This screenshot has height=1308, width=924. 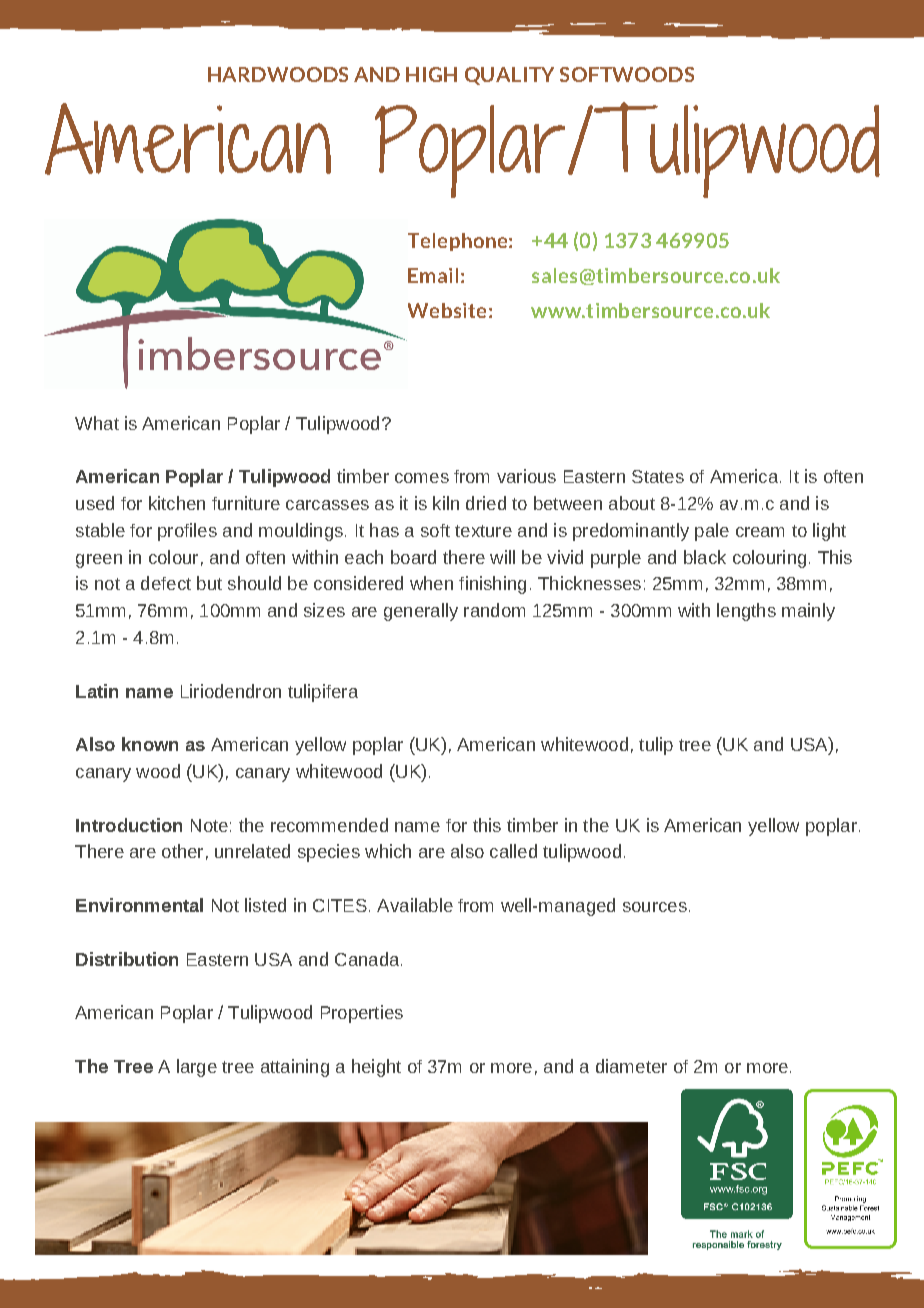 What do you see at coordinates (150, 744) in the screenshot?
I see `known` at bounding box center [150, 744].
